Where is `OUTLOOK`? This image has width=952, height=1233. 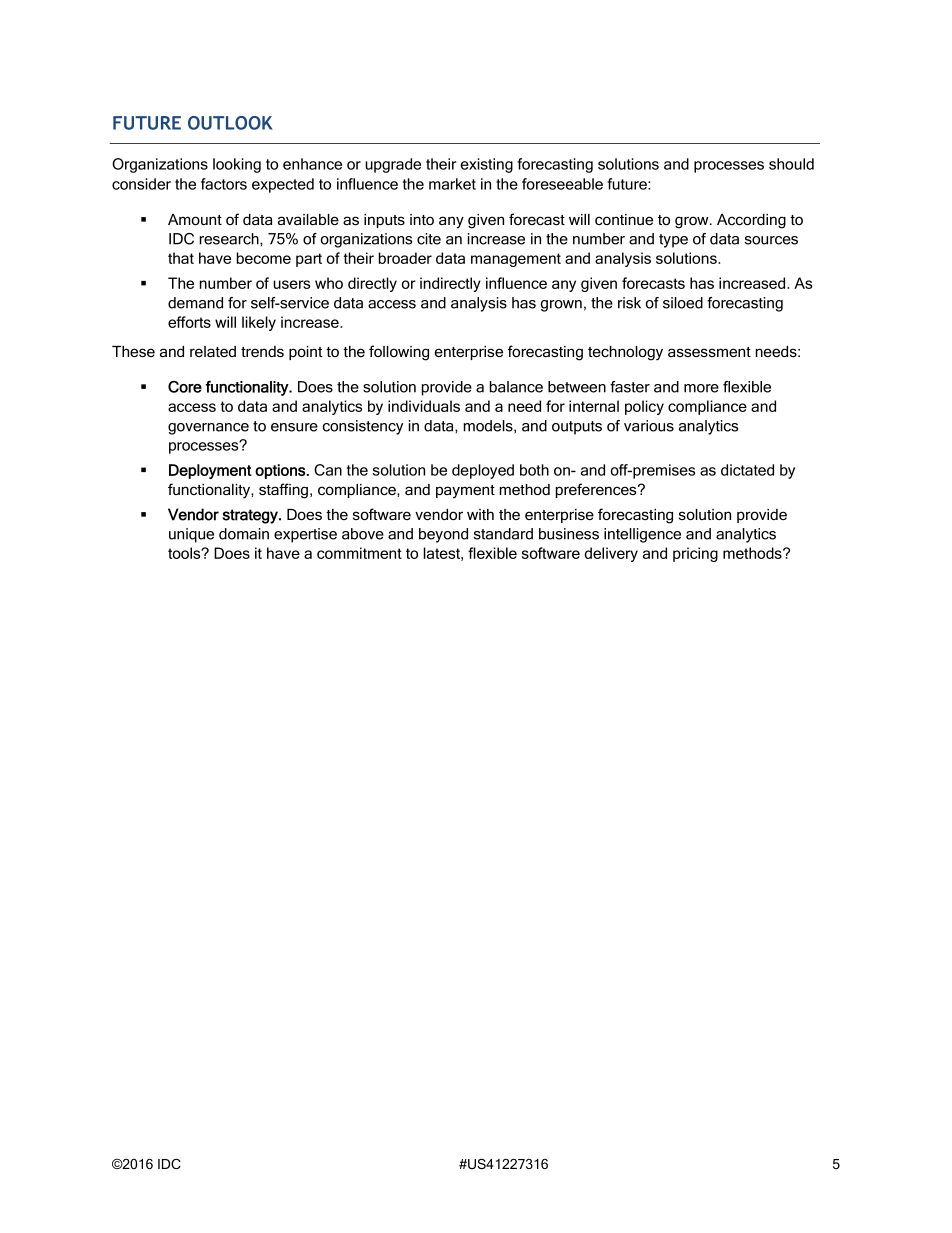
OUTLOOK is located at coordinates (230, 123).
